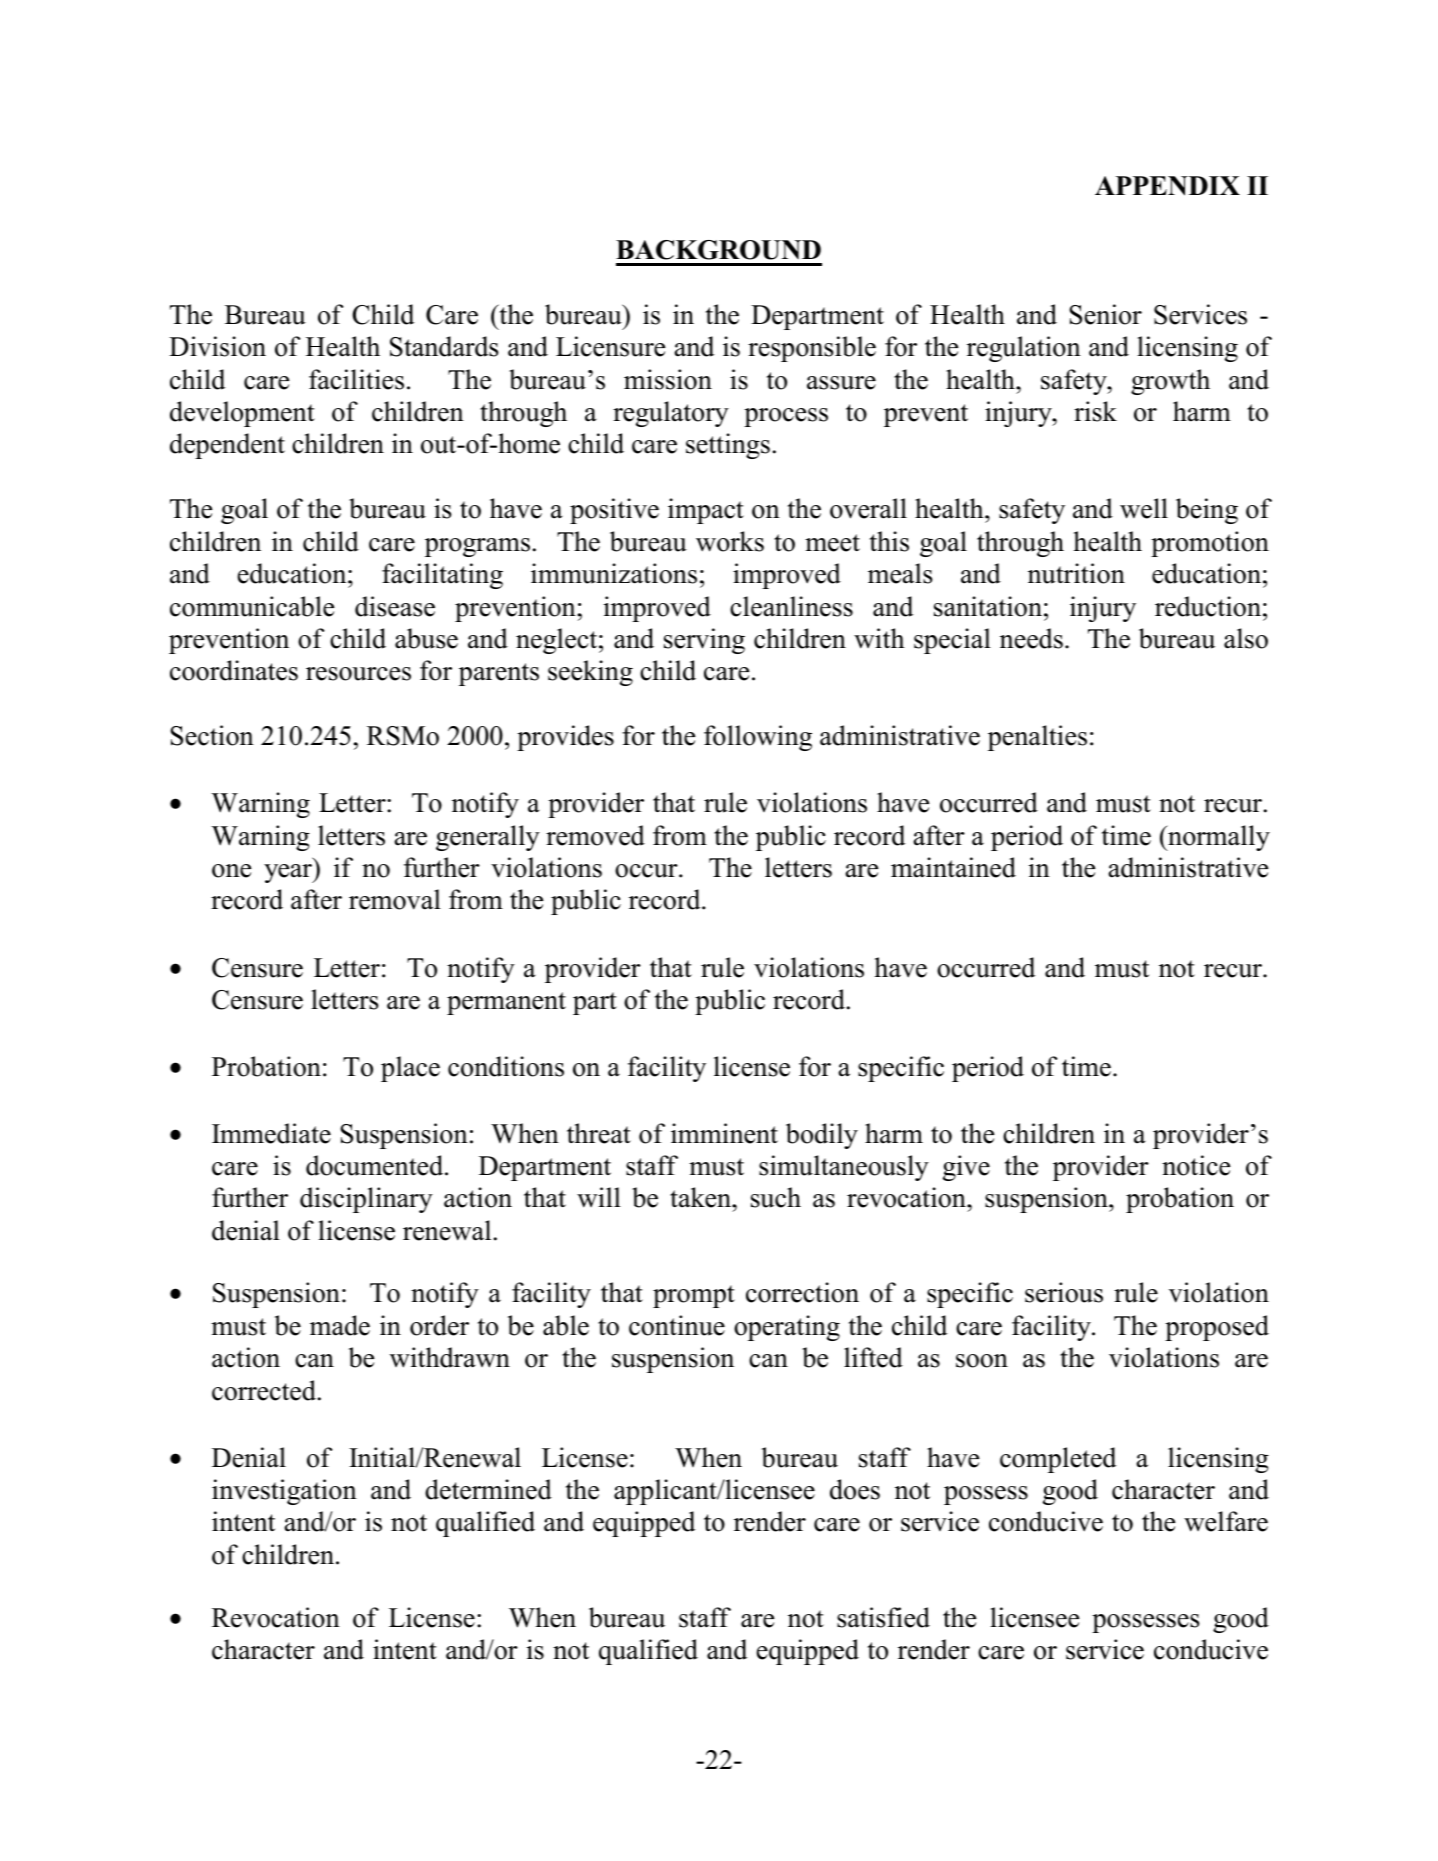  What do you see at coordinates (812, 349) in the page?
I see `responsible` at bounding box center [812, 349].
